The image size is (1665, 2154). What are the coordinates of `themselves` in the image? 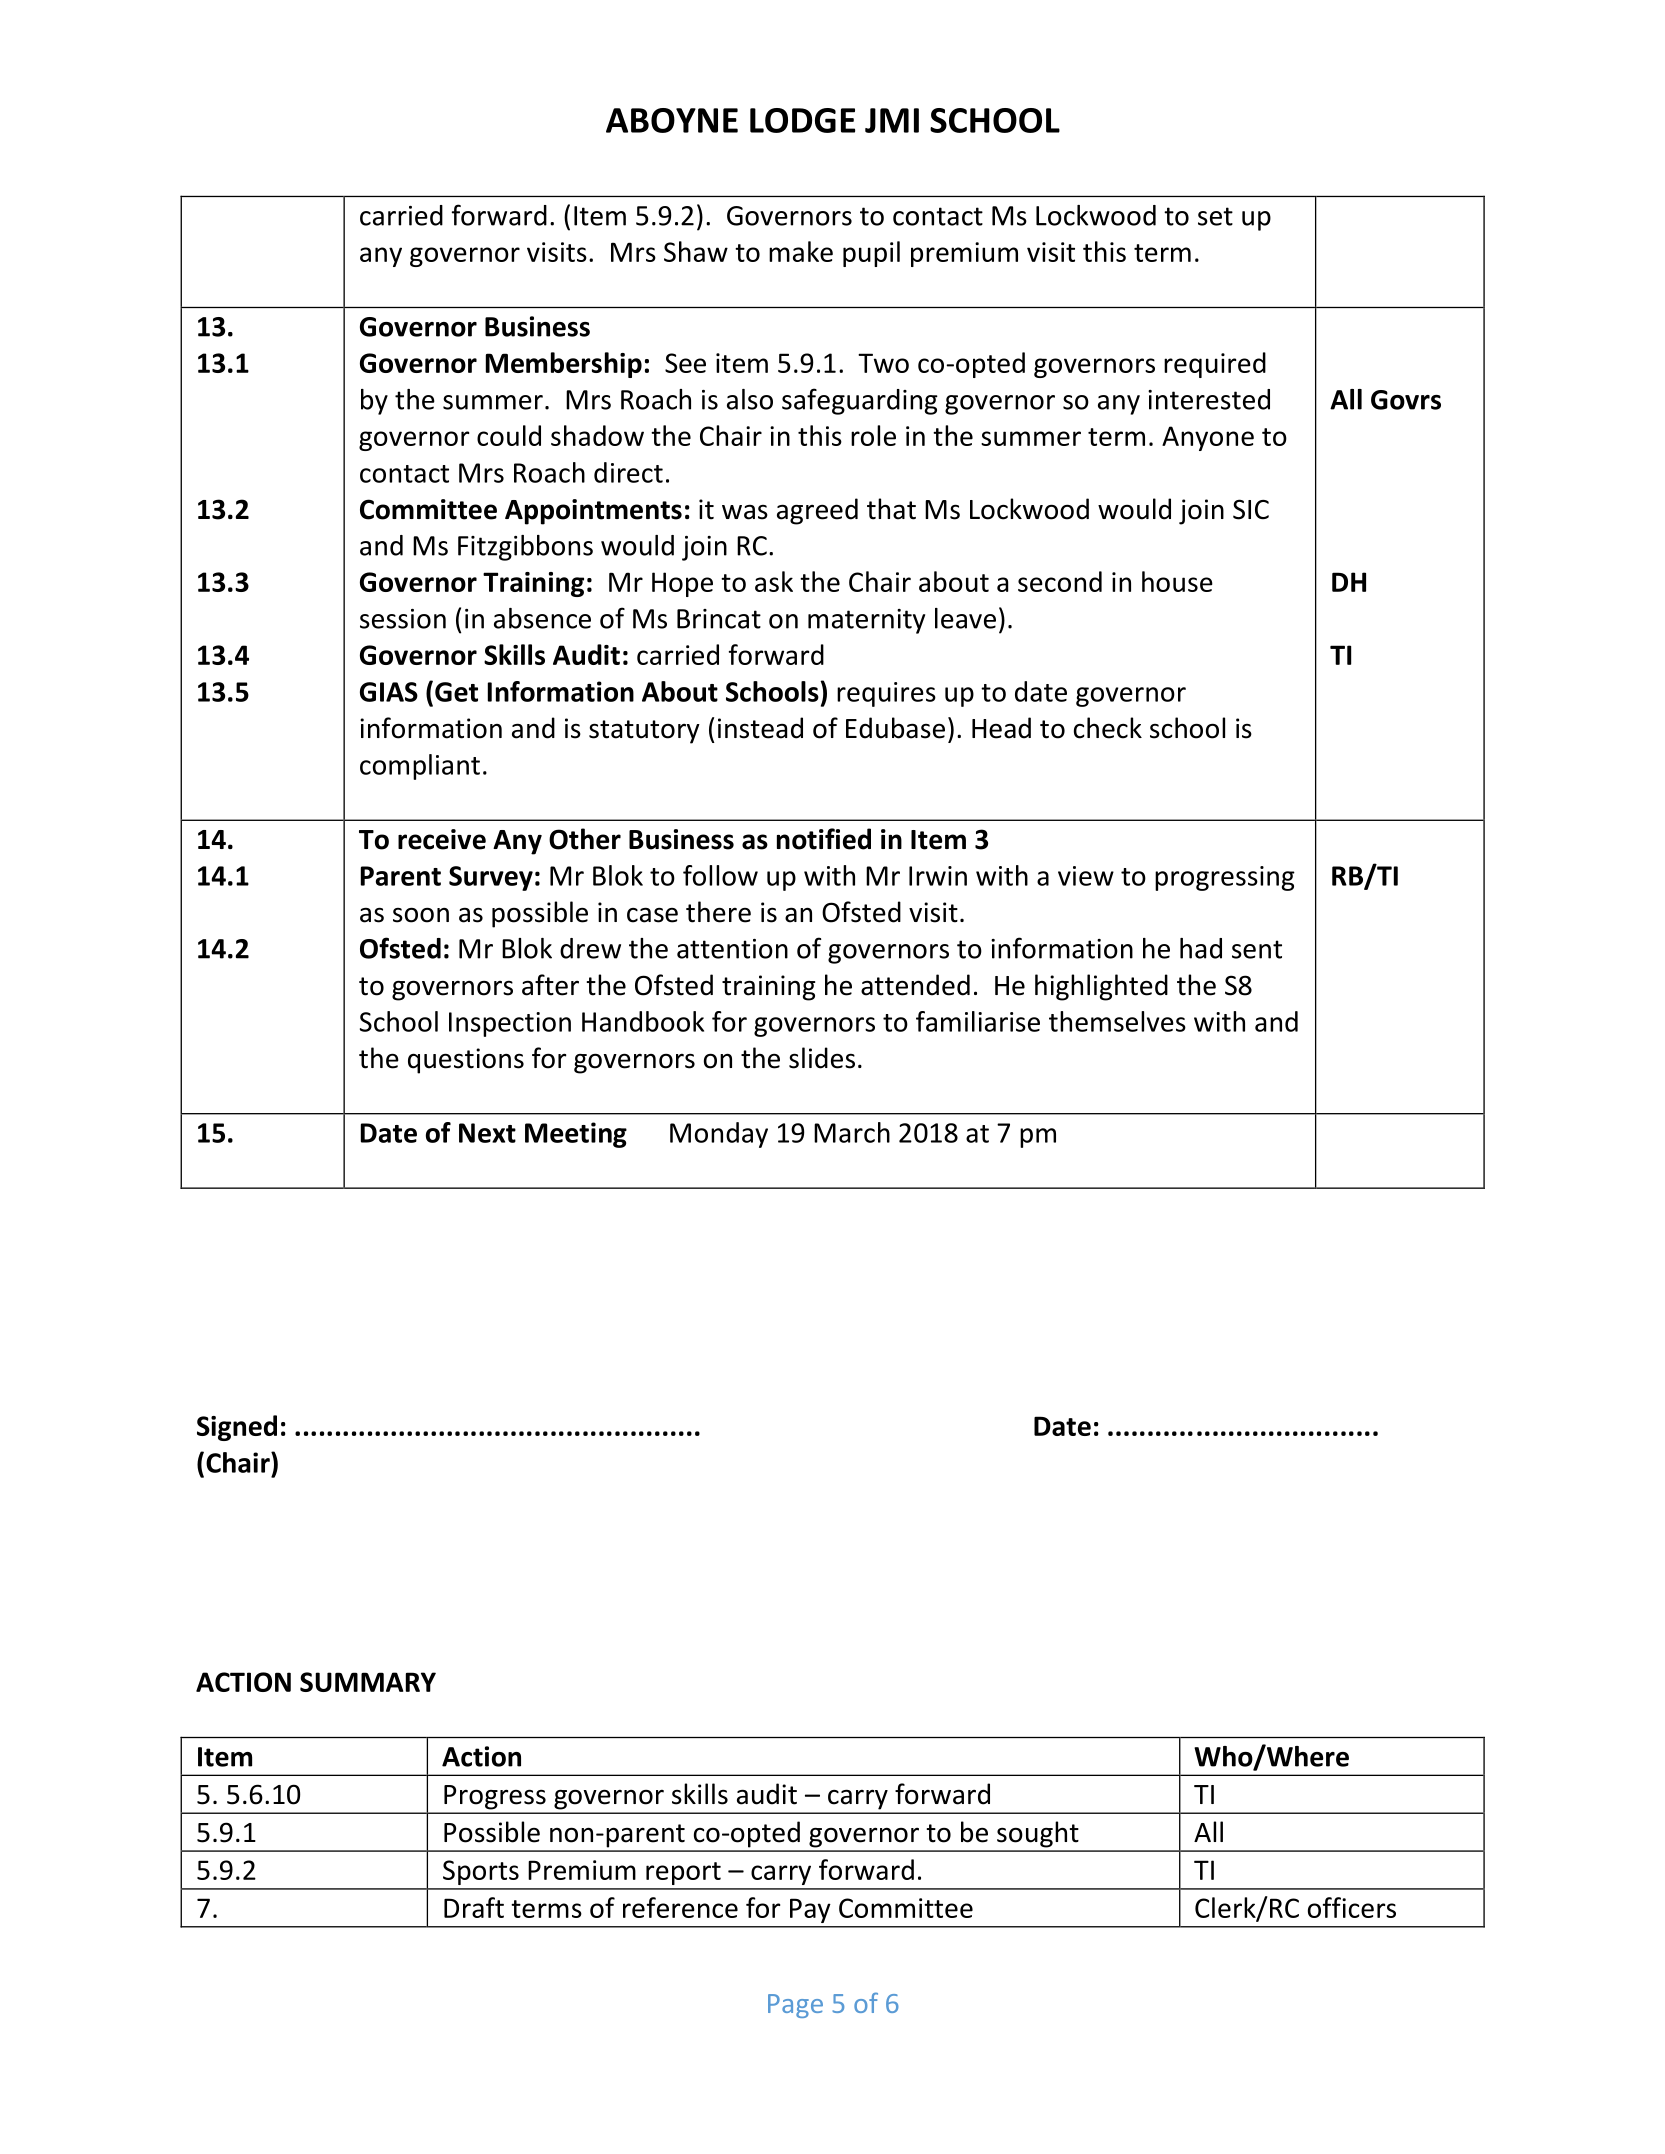 It's located at (1117, 1021).
